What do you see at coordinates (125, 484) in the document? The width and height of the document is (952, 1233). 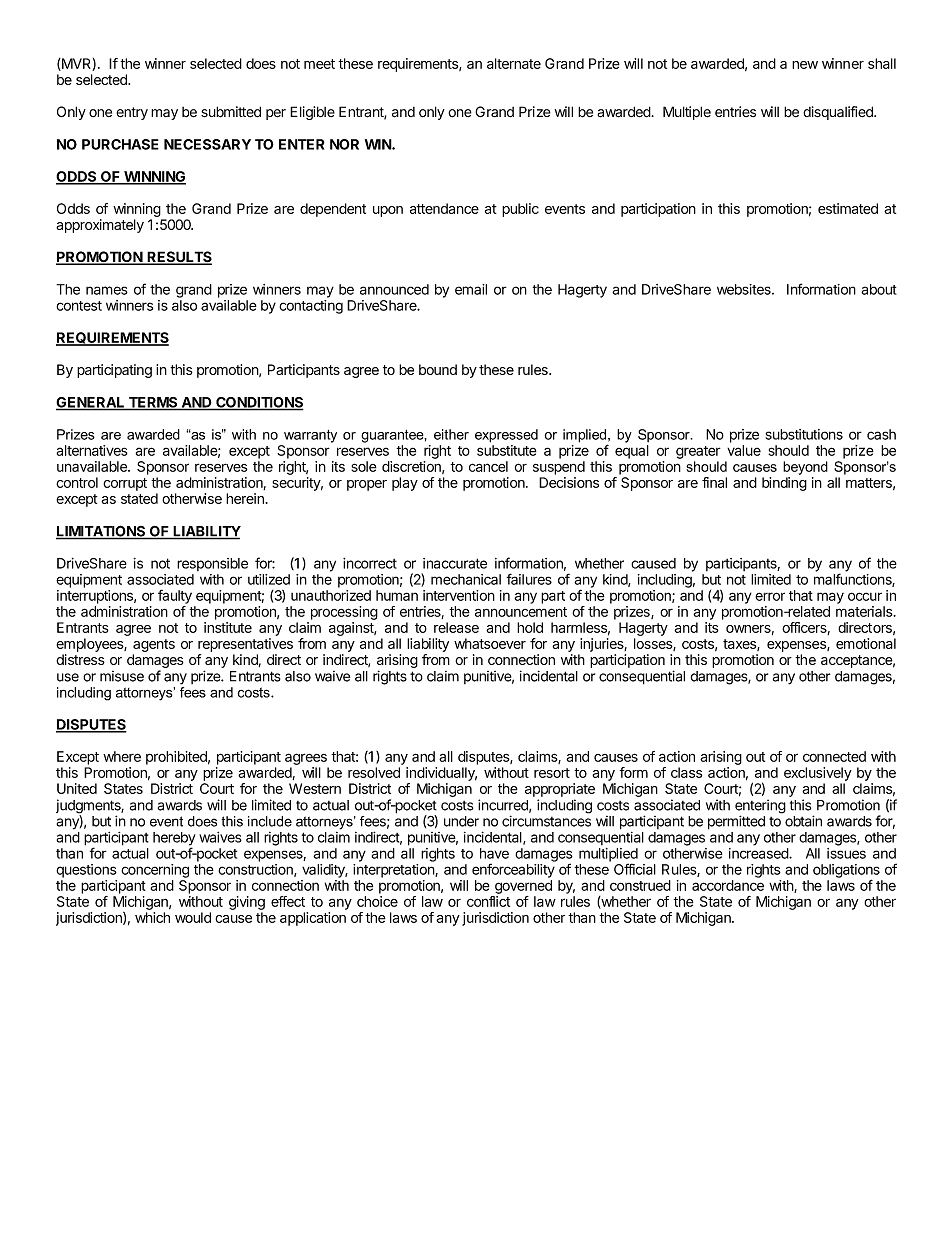 I see `corrupt` at bounding box center [125, 484].
